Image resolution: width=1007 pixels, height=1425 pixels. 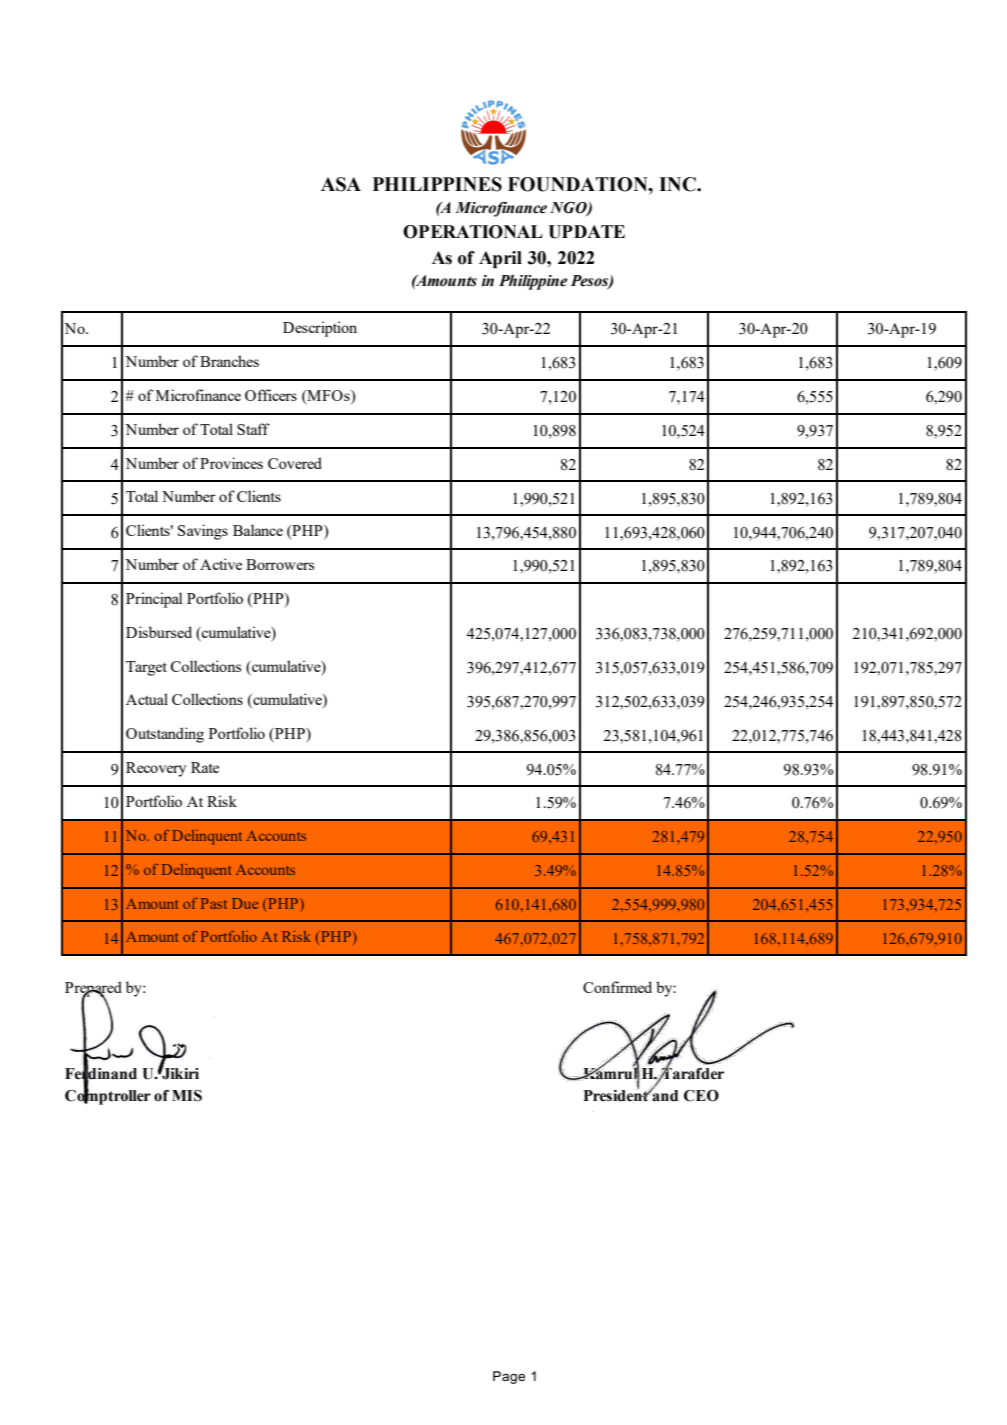 I want to click on MIS, so click(x=187, y=1096).
